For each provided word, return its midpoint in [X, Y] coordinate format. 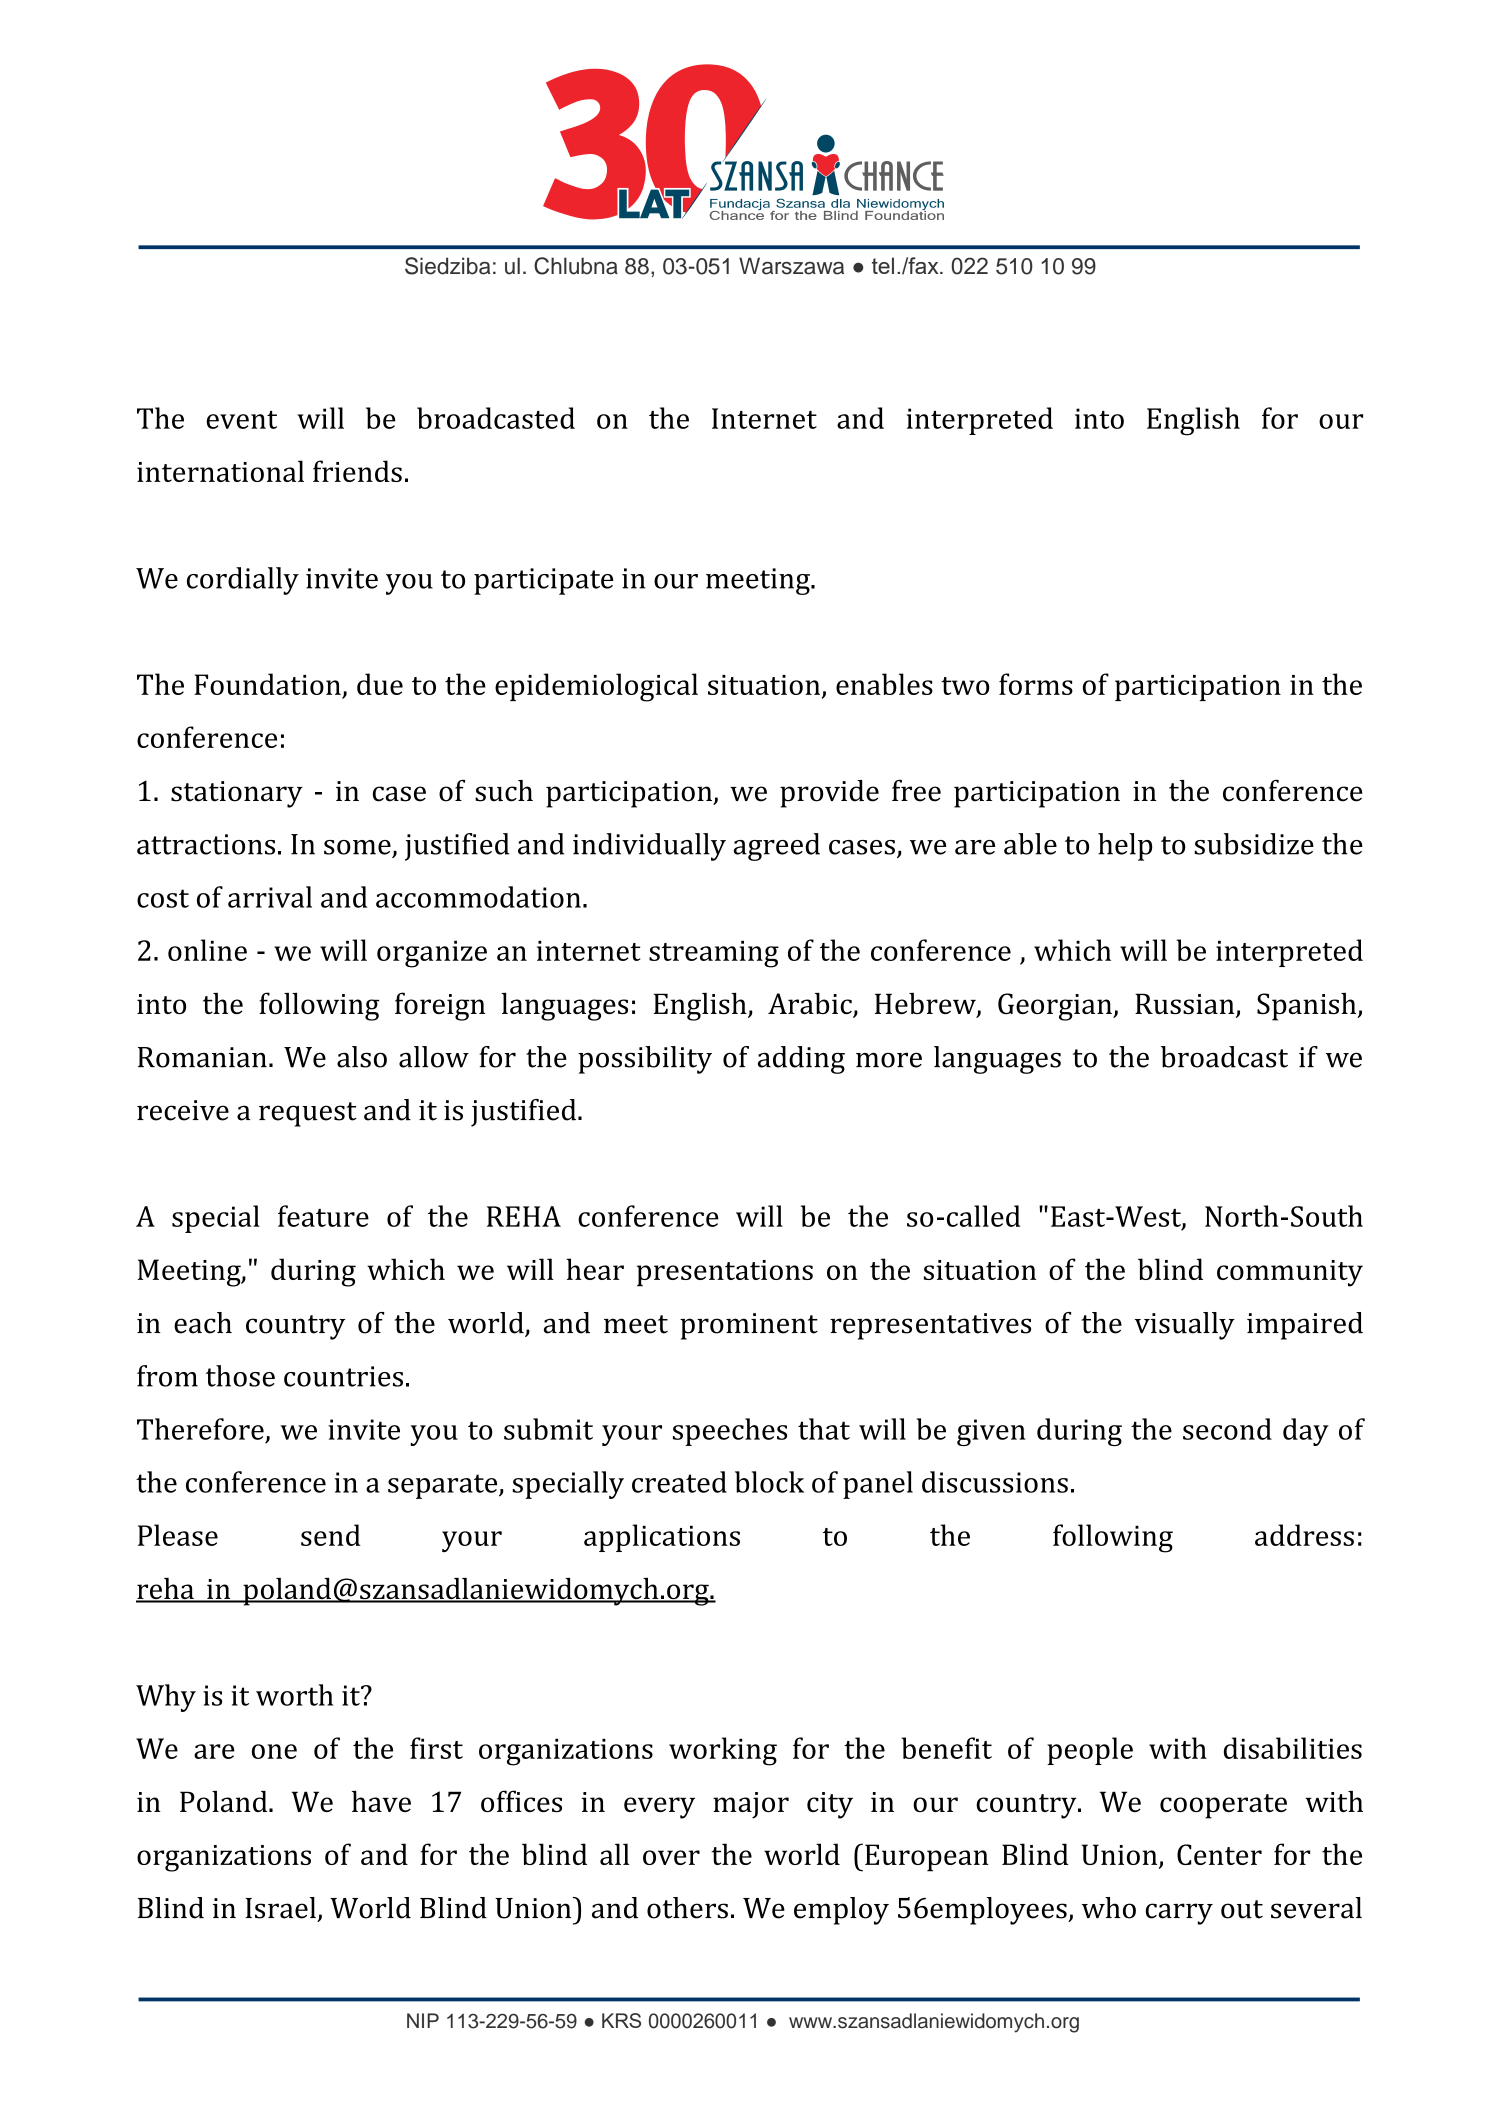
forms [1036, 684]
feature [323, 1216]
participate [543, 581]
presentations [725, 1273]
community [1290, 1273]
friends [357, 471]
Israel [280, 1908]
